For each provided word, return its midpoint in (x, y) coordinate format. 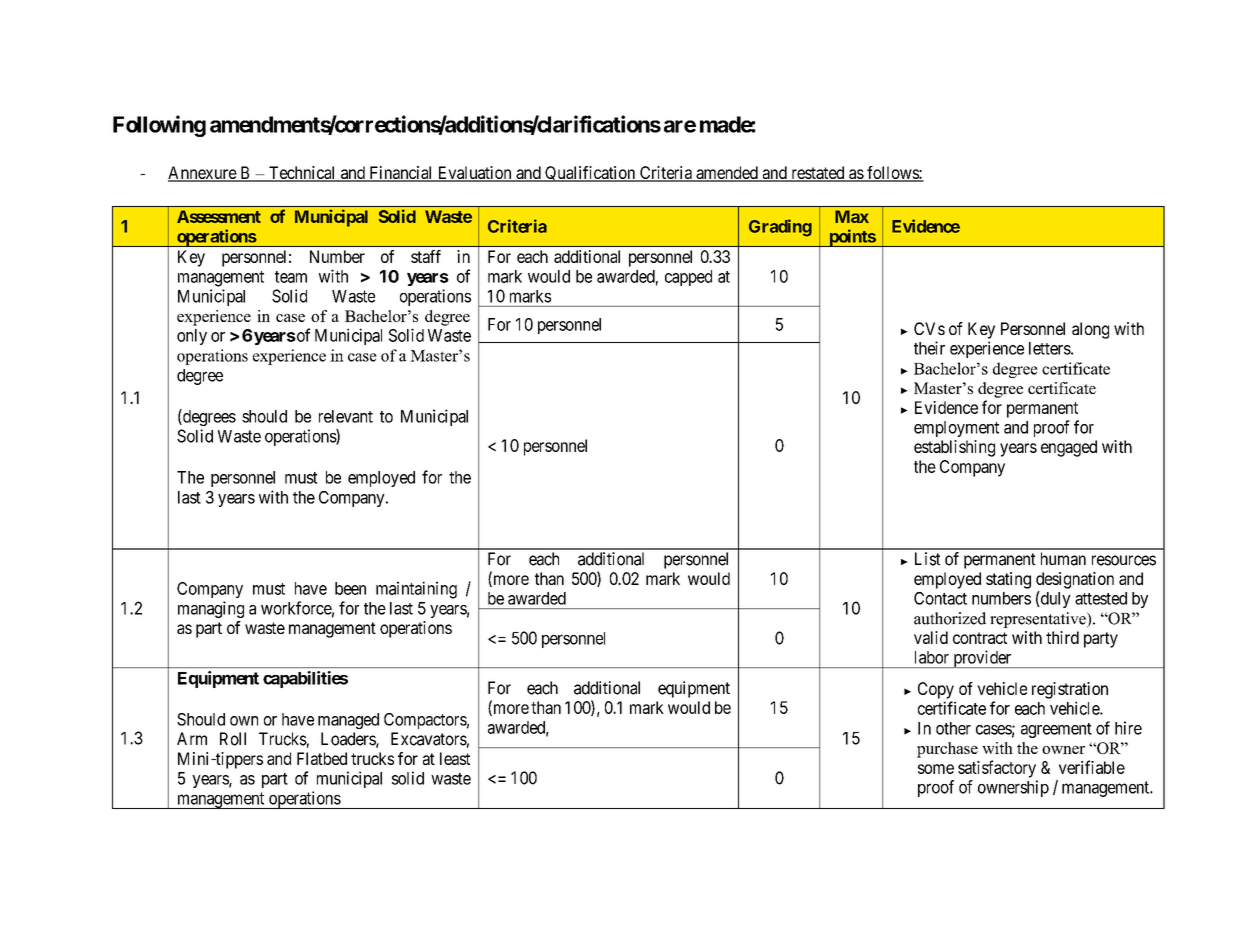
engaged (1069, 448)
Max (852, 216)
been (350, 588)
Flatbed (322, 758)
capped (688, 278)
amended (727, 173)
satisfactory (997, 769)
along (1090, 330)
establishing (954, 448)
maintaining (416, 590)
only (192, 337)
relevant (346, 416)
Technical (302, 173)
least (455, 758)
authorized (950, 618)
